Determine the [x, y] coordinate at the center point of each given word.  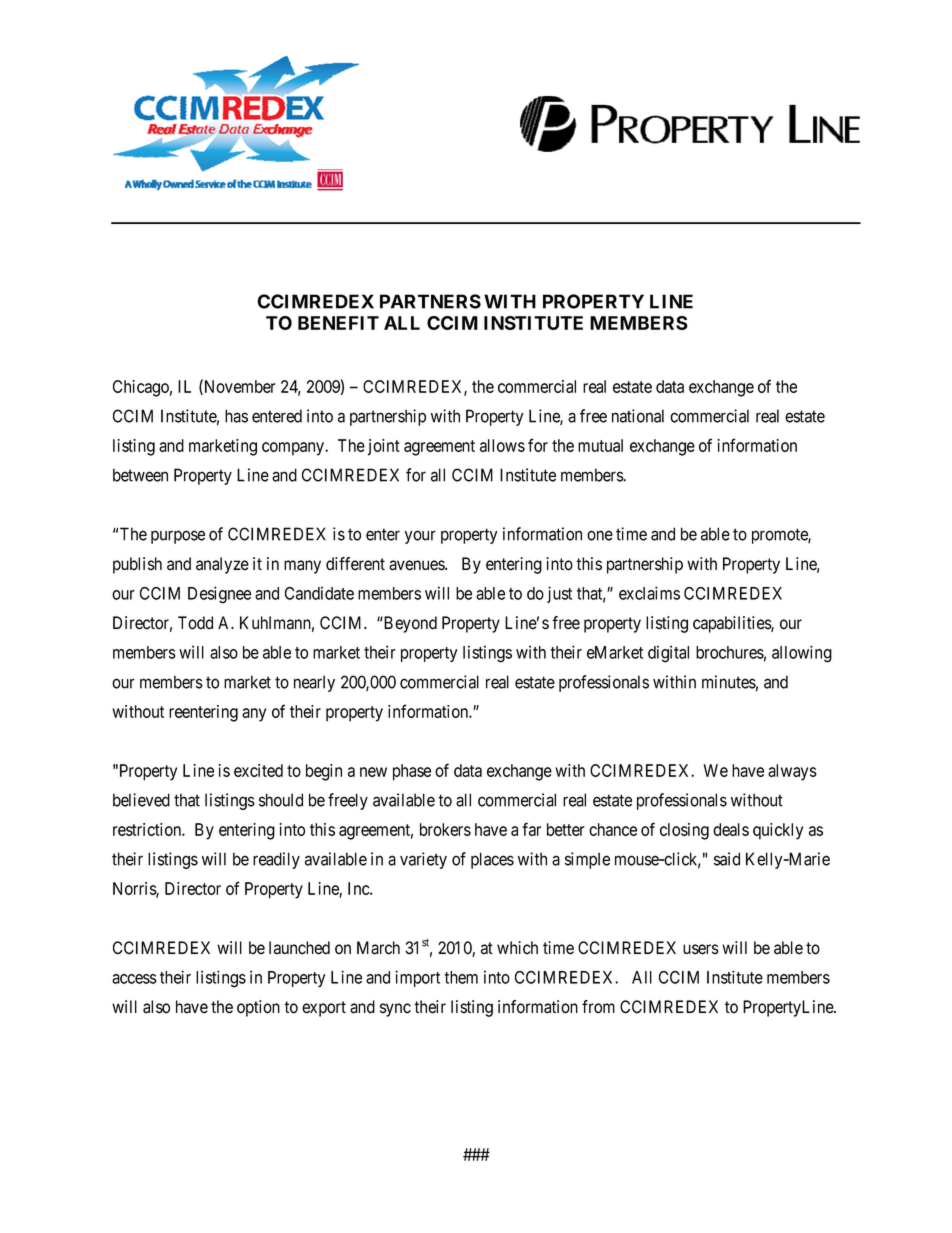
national [638, 416]
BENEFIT [338, 323]
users [701, 949]
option [258, 1008]
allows [502, 445]
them [461, 977]
